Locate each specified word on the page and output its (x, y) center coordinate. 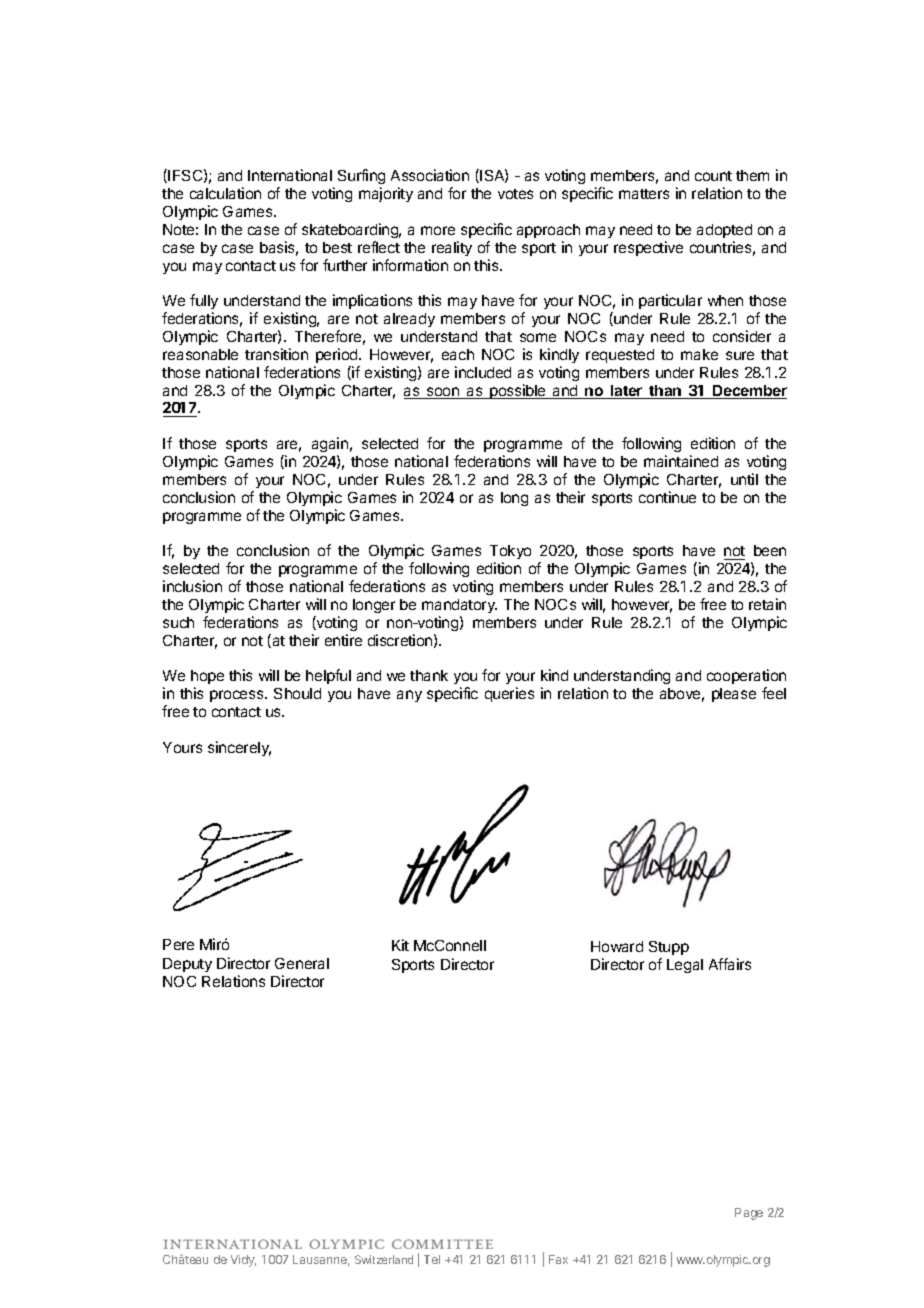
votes (515, 194)
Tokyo (510, 554)
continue (667, 497)
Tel (432, 1259)
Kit (400, 945)
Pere (178, 944)
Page (749, 1214)
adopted (724, 231)
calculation (225, 193)
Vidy (243, 1261)
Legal (685, 966)
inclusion (192, 586)
